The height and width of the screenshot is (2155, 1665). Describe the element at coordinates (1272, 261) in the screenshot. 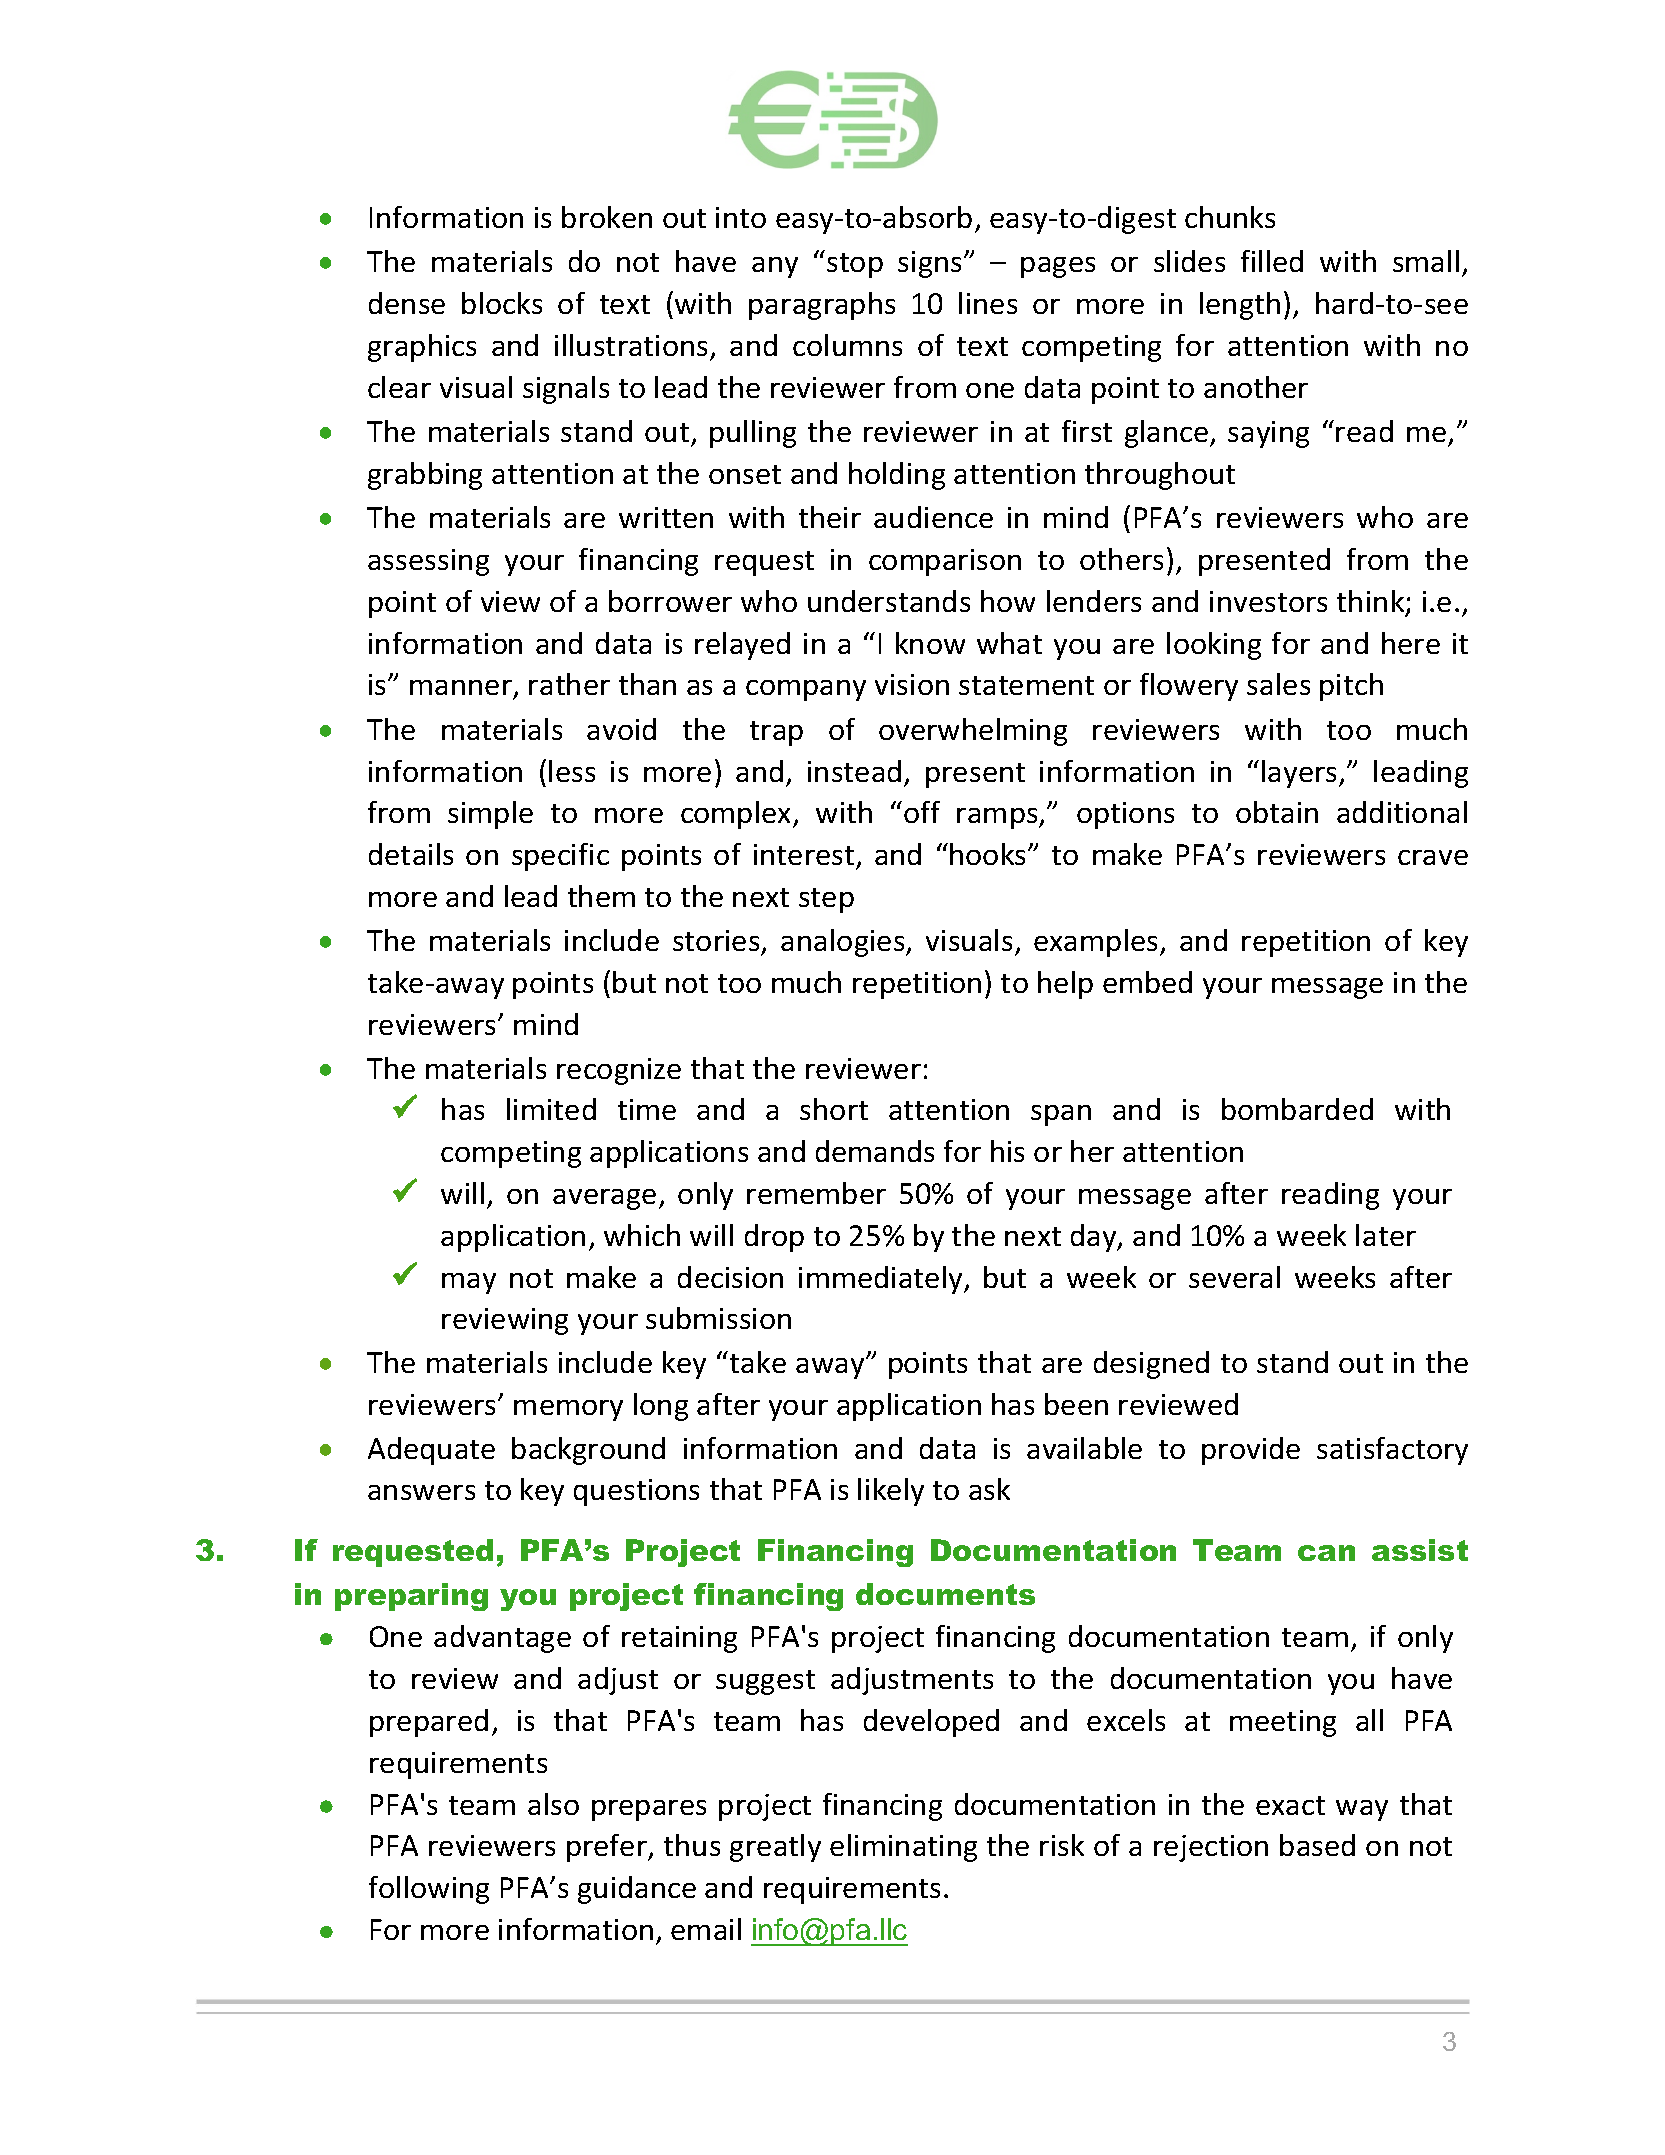

I see `filled` at that location.
